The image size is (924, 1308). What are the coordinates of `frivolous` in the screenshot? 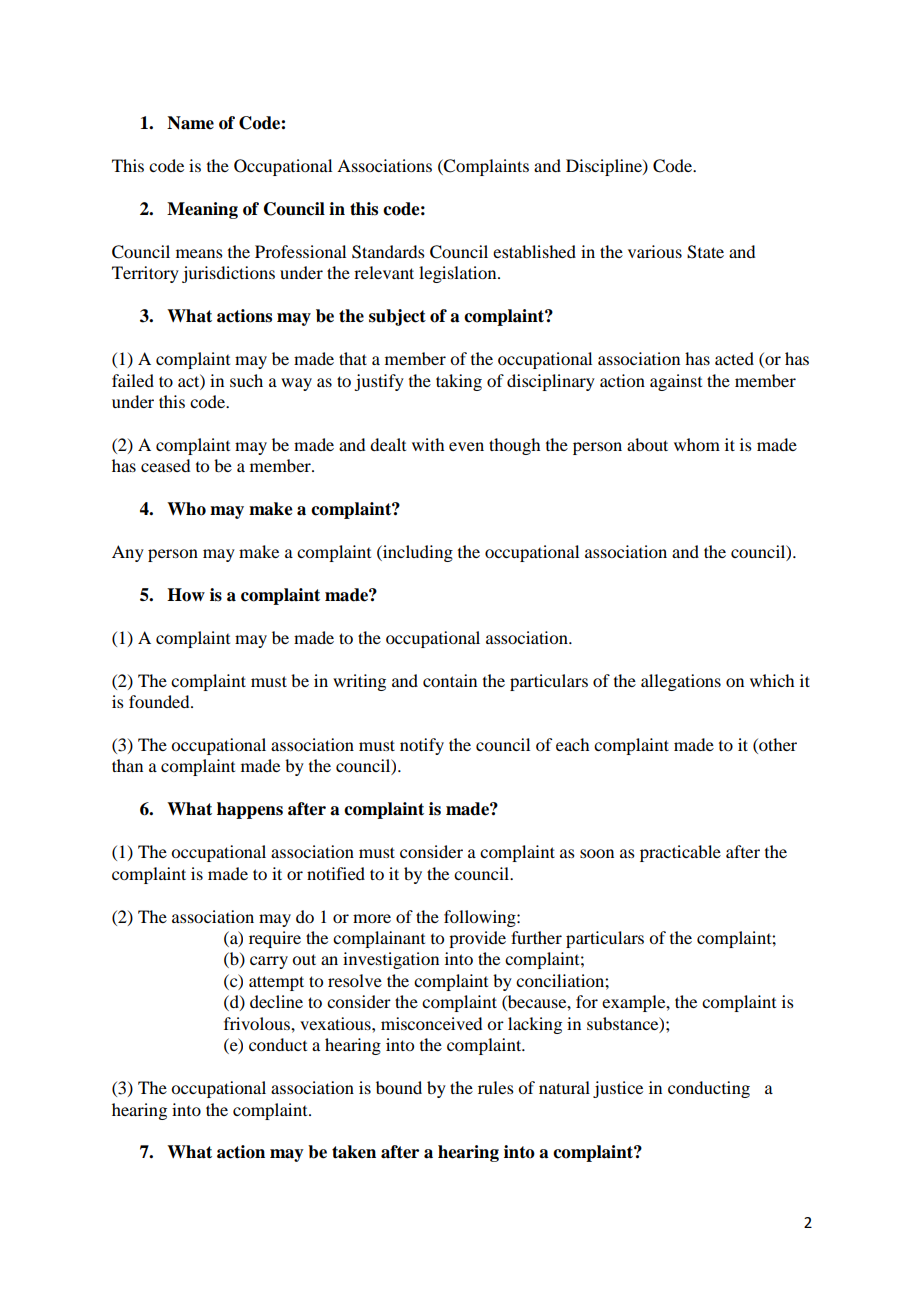 It's located at (258, 1023).
